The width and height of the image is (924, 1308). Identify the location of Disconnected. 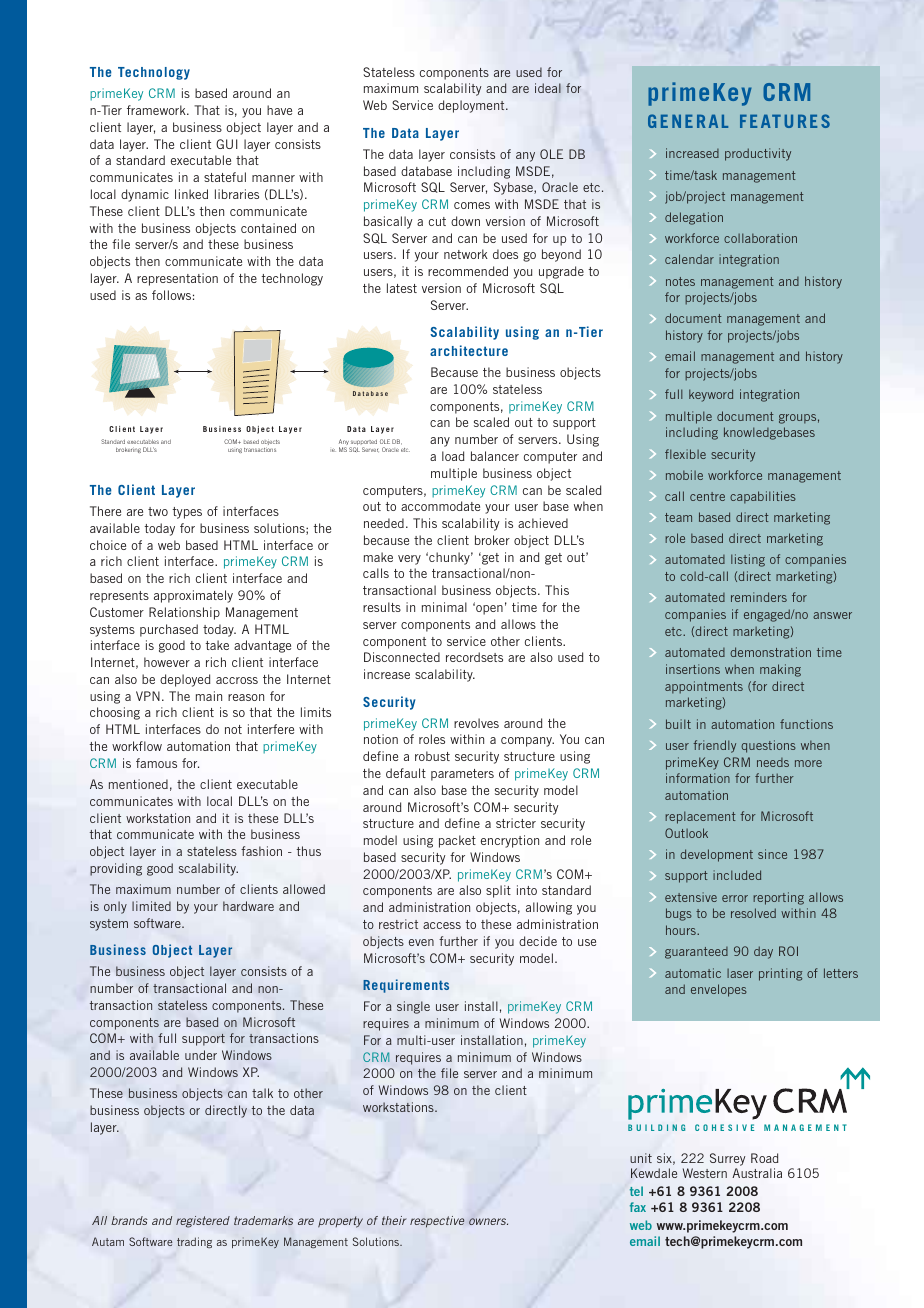
(402, 657).
